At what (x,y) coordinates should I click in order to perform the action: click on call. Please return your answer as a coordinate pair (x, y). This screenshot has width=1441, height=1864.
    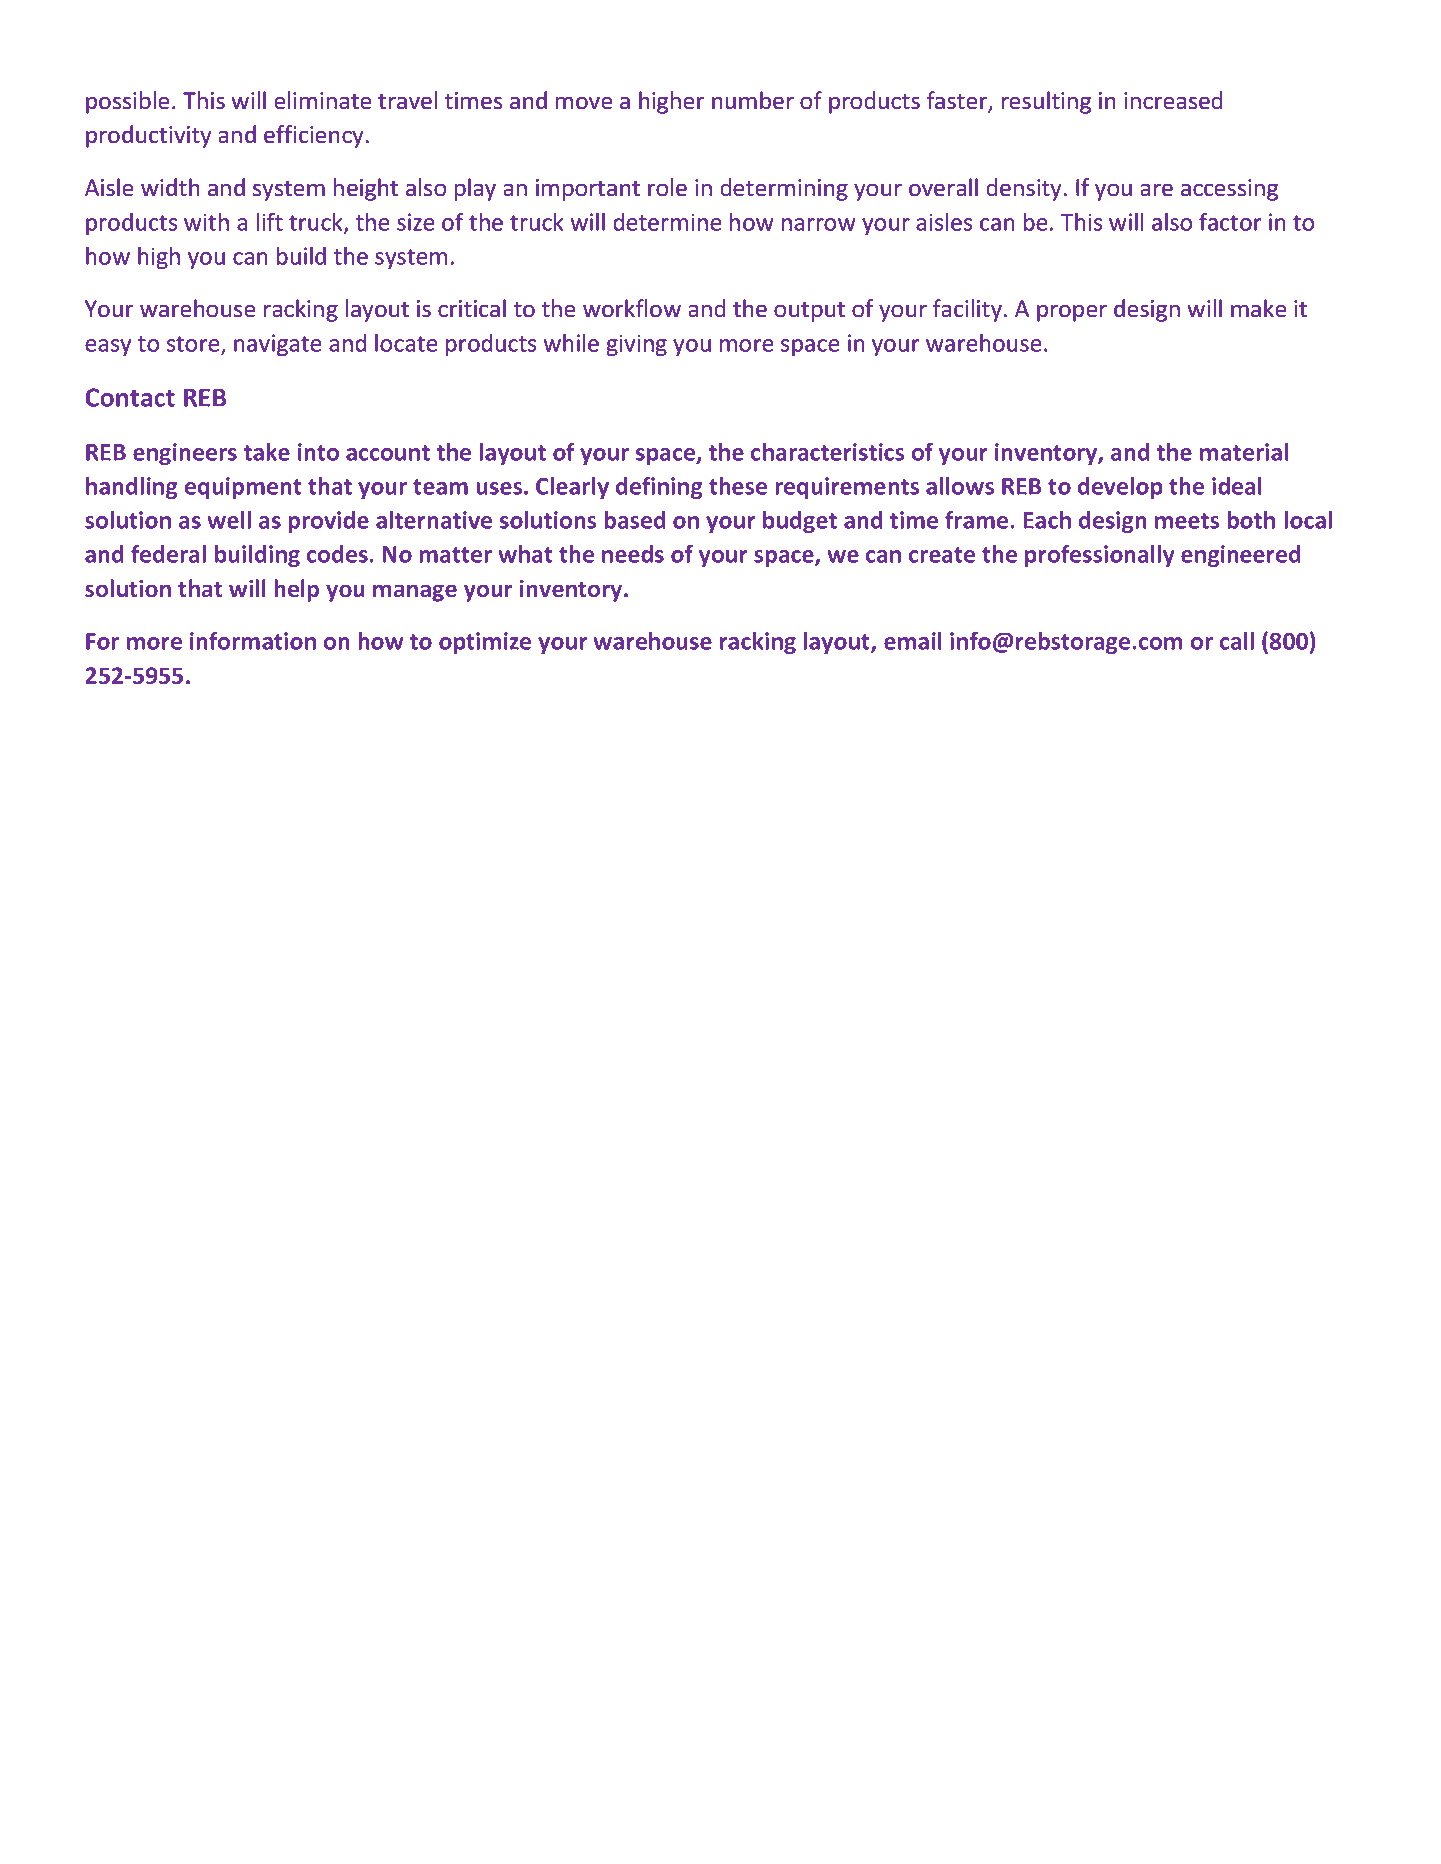
    Looking at the image, I should click on (1237, 641).
